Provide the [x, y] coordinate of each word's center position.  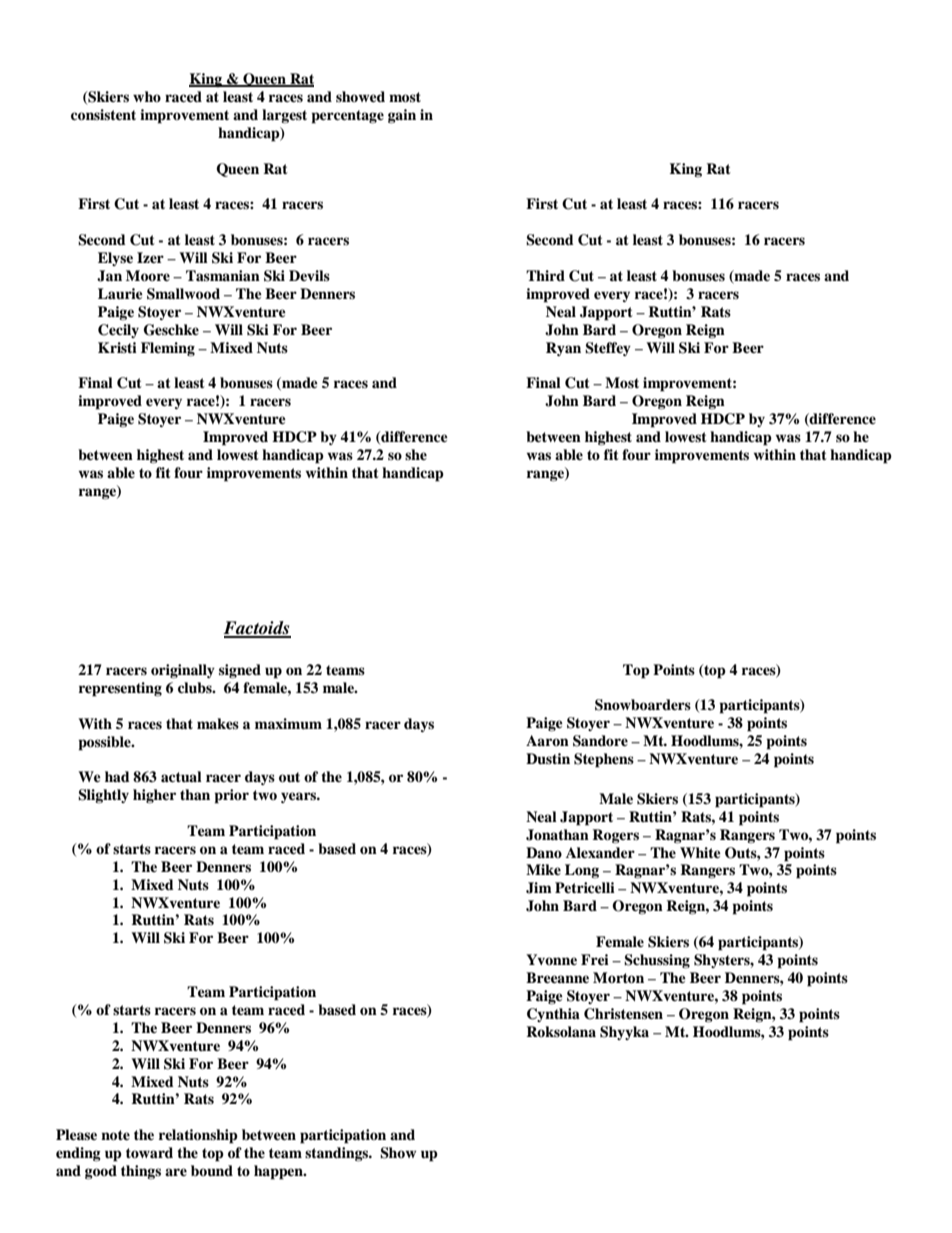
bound [212, 1171]
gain [402, 116]
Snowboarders [643, 705]
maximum [288, 724]
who [147, 96]
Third [545, 275]
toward [149, 1152]
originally [183, 671]
